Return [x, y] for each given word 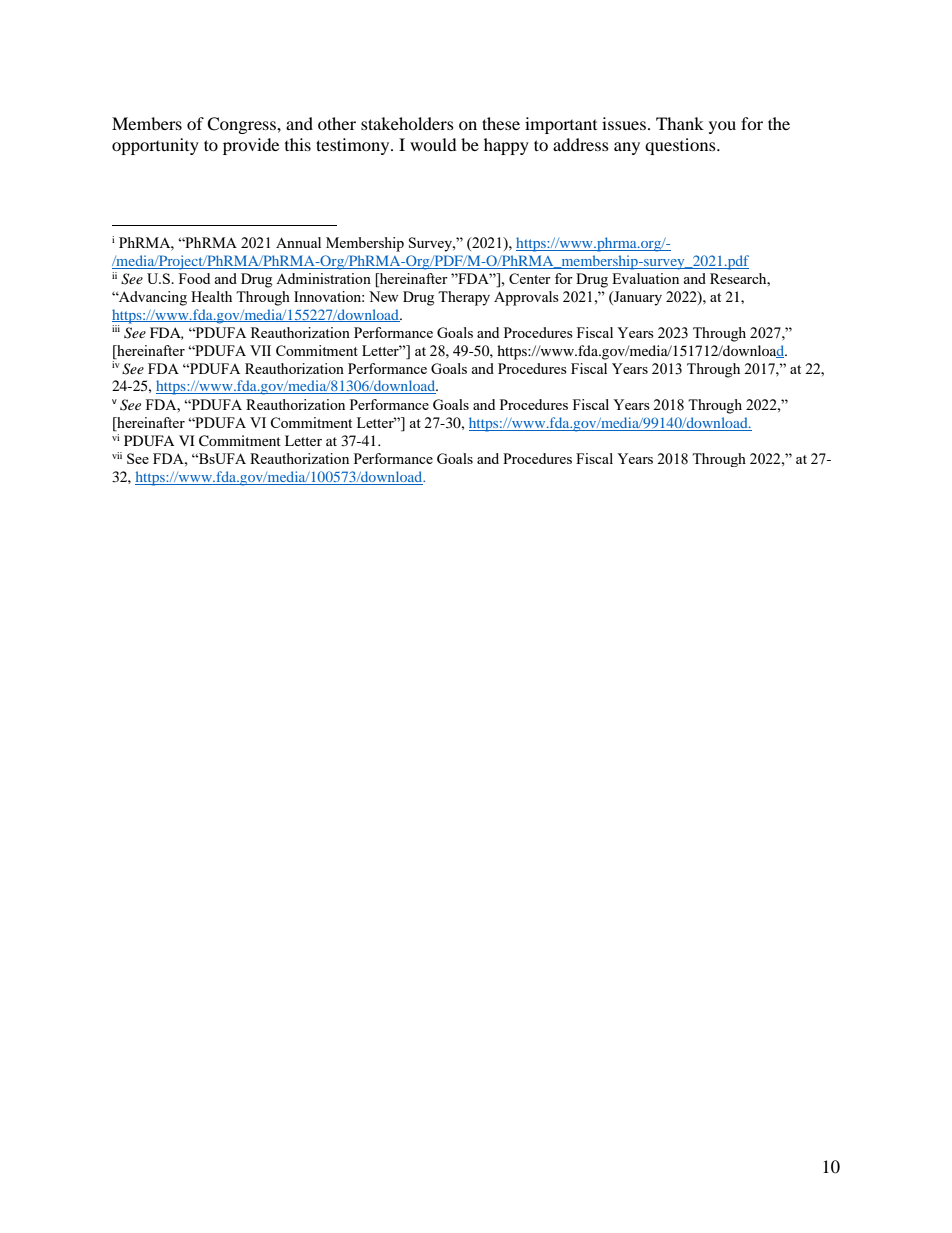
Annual [298, 242]
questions [681, 146]
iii [116, 328]
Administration [323, 278]
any [627, 148]
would [433, 144]
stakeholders [407, 123]
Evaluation [645, 278]
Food [194, 278]
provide [251, 146]
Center [530, 278]
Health [211, 296]
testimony [354, 146]
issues [625, 123]
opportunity [155, 146]
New [384, 296]
